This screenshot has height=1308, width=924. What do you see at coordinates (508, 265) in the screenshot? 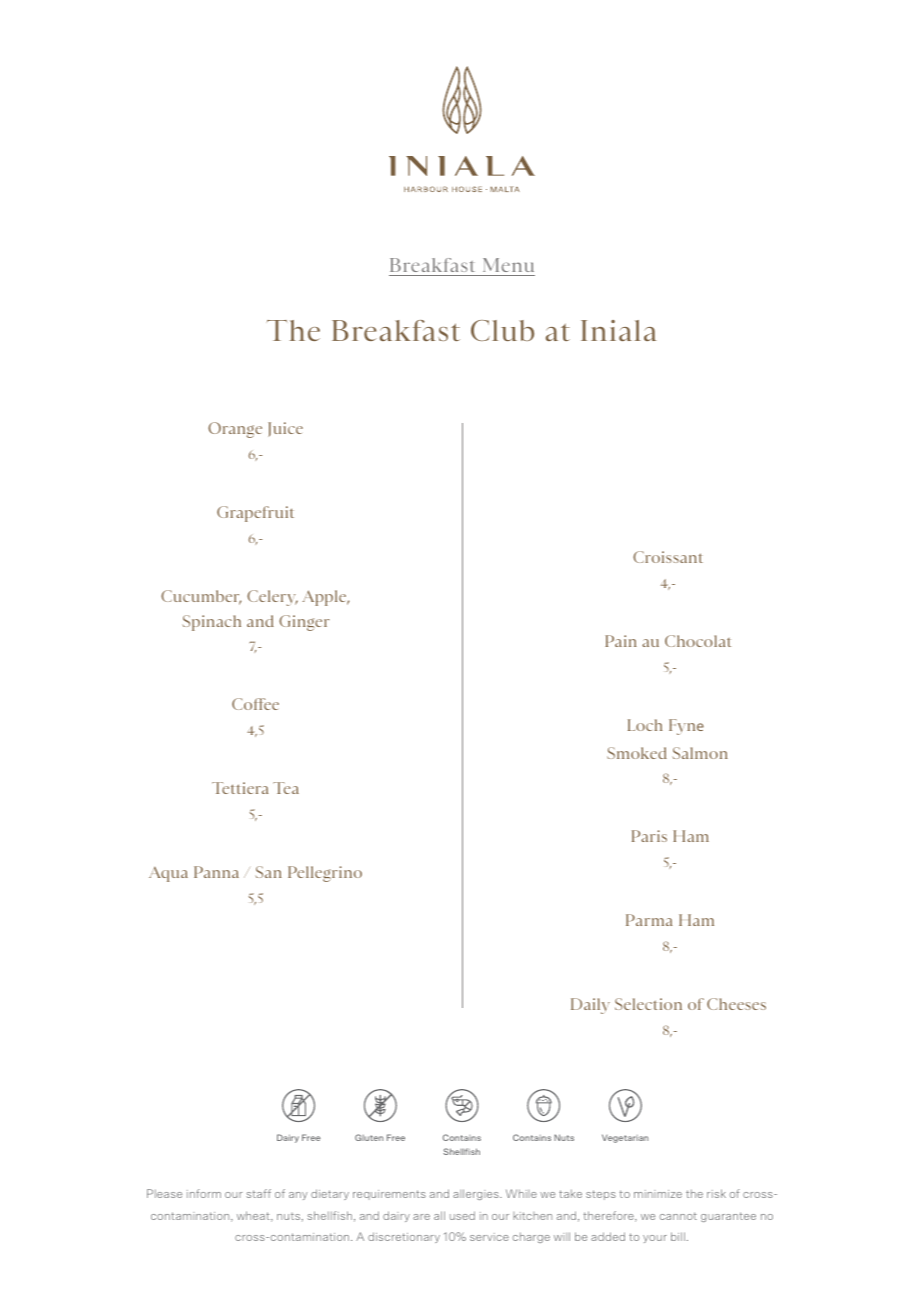
I see `Menu` at bounding box center [508, 265].
